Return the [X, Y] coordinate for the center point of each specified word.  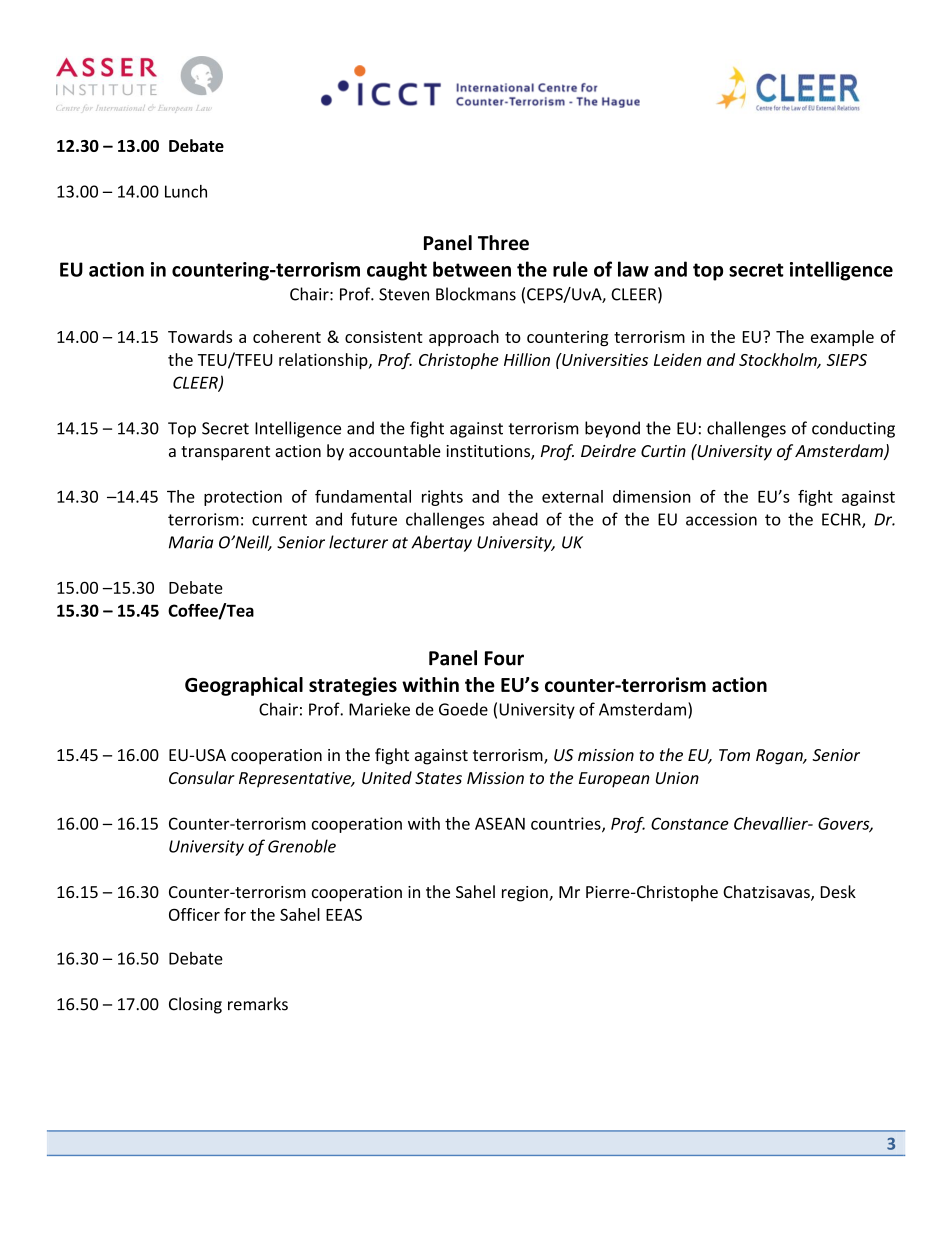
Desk [838, 891]
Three [503, 243]
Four [504, 658]
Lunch [186, 191]
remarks [258, 1004]
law [633, 269]
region [526, 894]
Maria [191, 542]
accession [721, 519]
